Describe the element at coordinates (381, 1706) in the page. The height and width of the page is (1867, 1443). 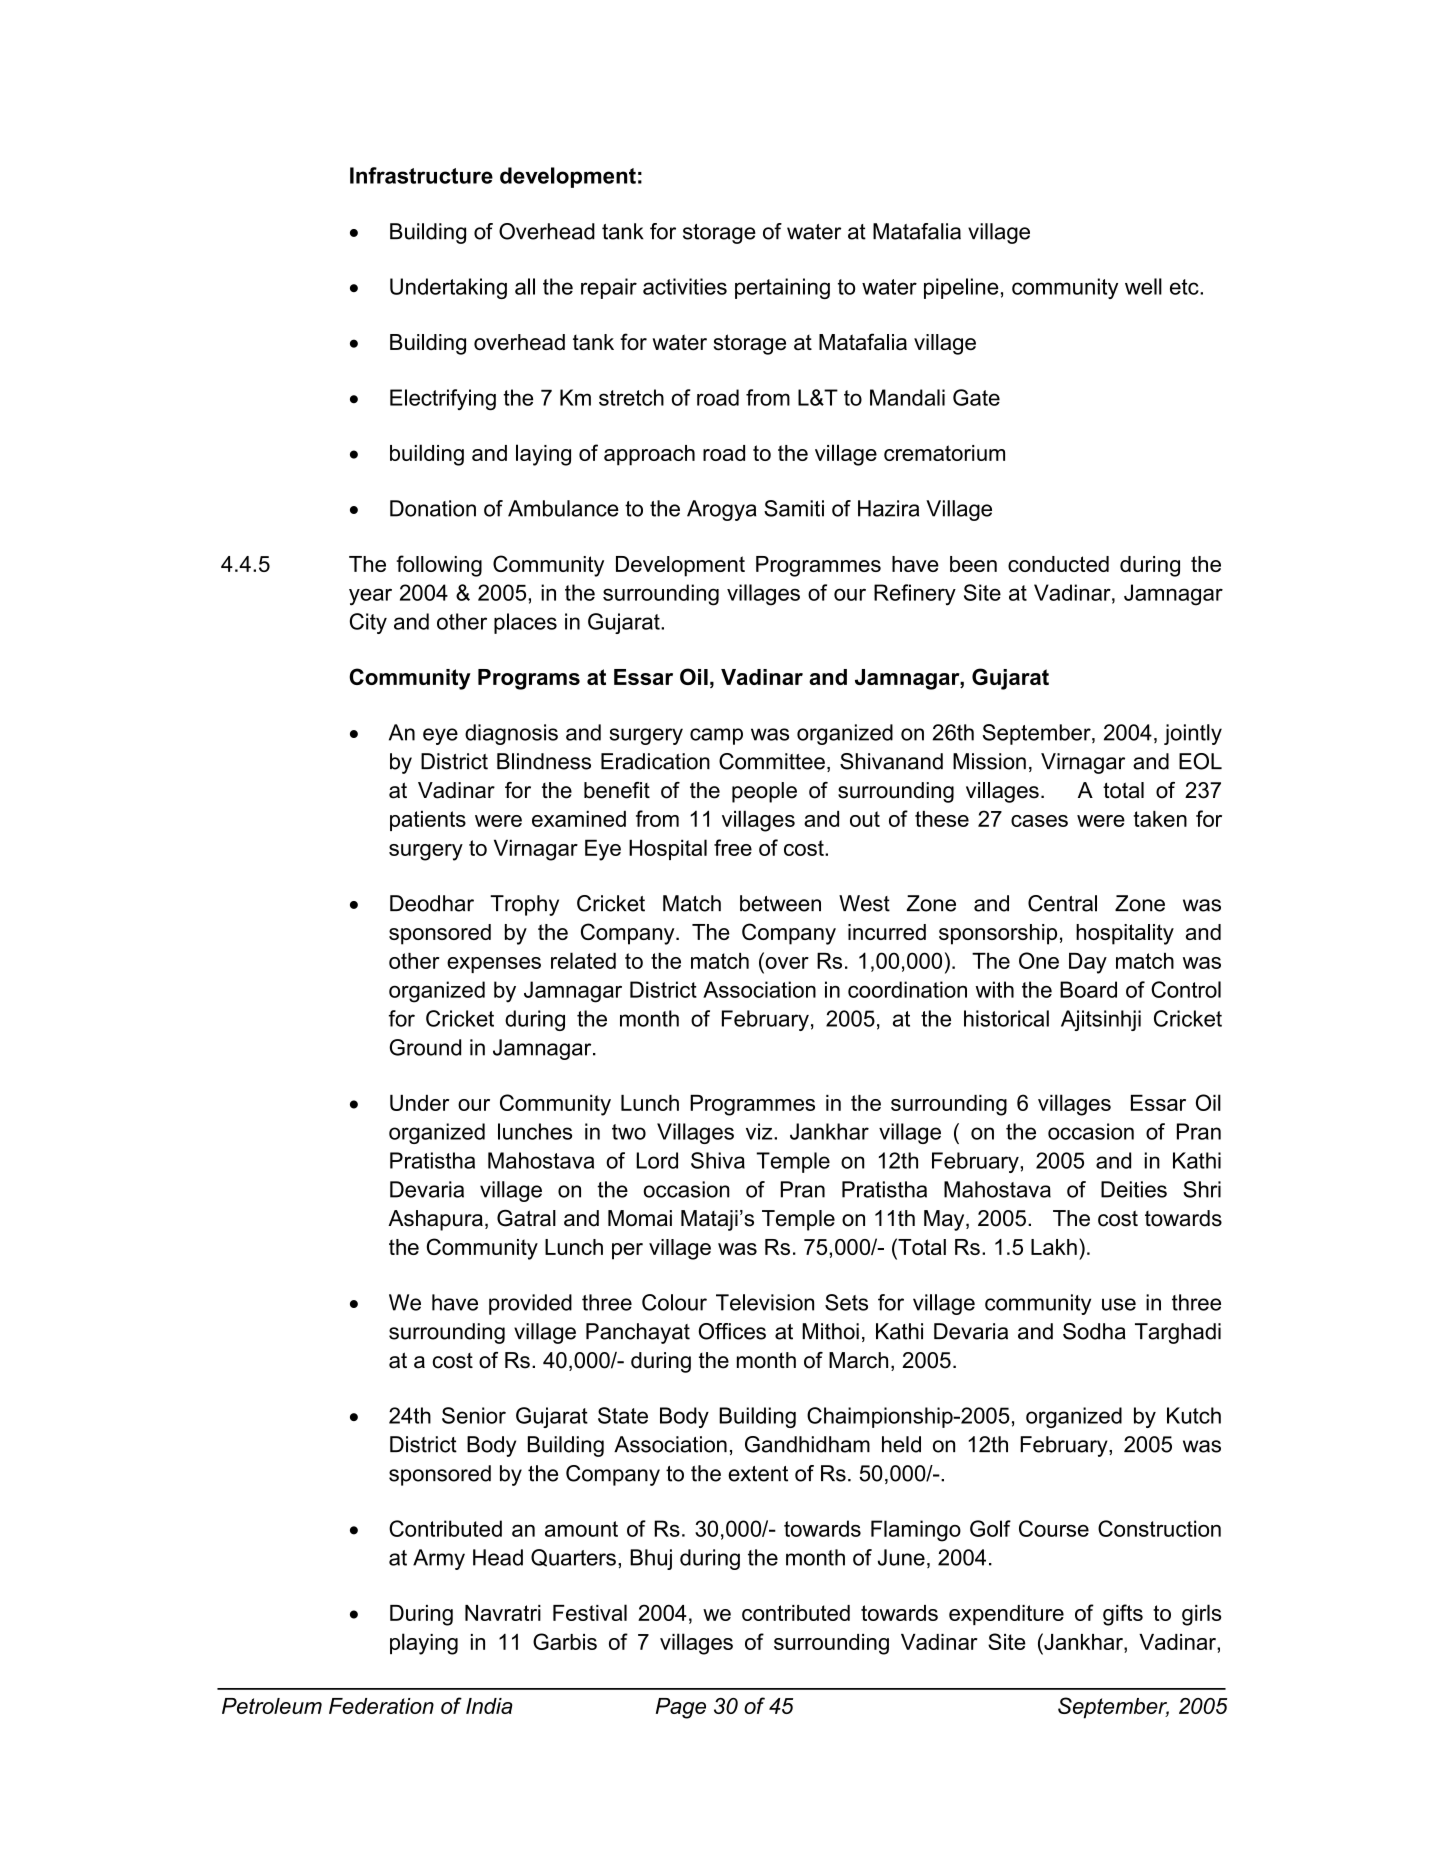
I see `Federation` at that location.
